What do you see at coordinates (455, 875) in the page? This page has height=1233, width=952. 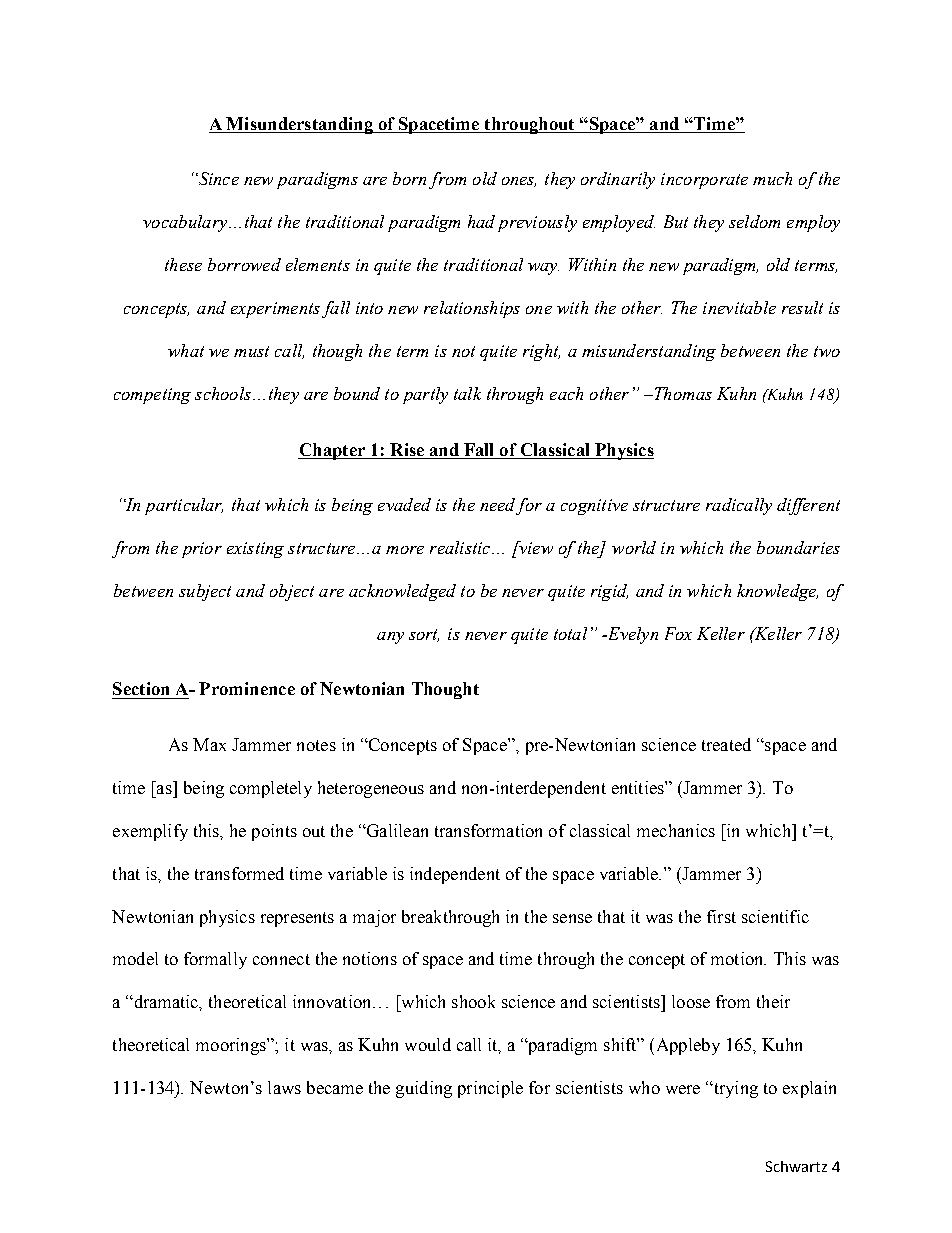 I see `independent` at bounding box center [455, 875].
